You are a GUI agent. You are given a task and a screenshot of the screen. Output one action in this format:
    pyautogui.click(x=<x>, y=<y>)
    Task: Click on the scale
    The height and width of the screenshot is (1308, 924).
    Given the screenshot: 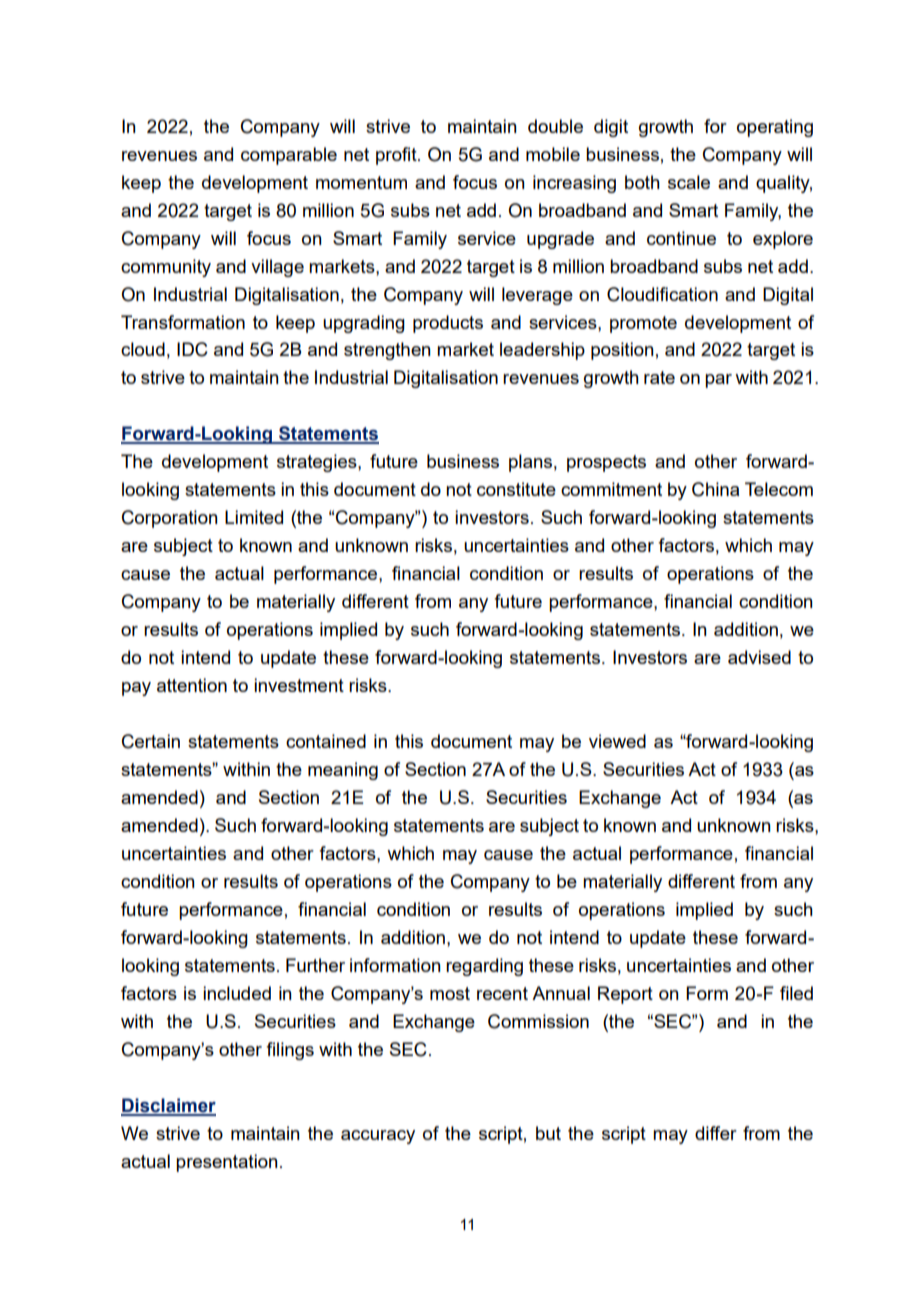 What is the action you would take?
    pyautogui.click(x=689, y=182)
